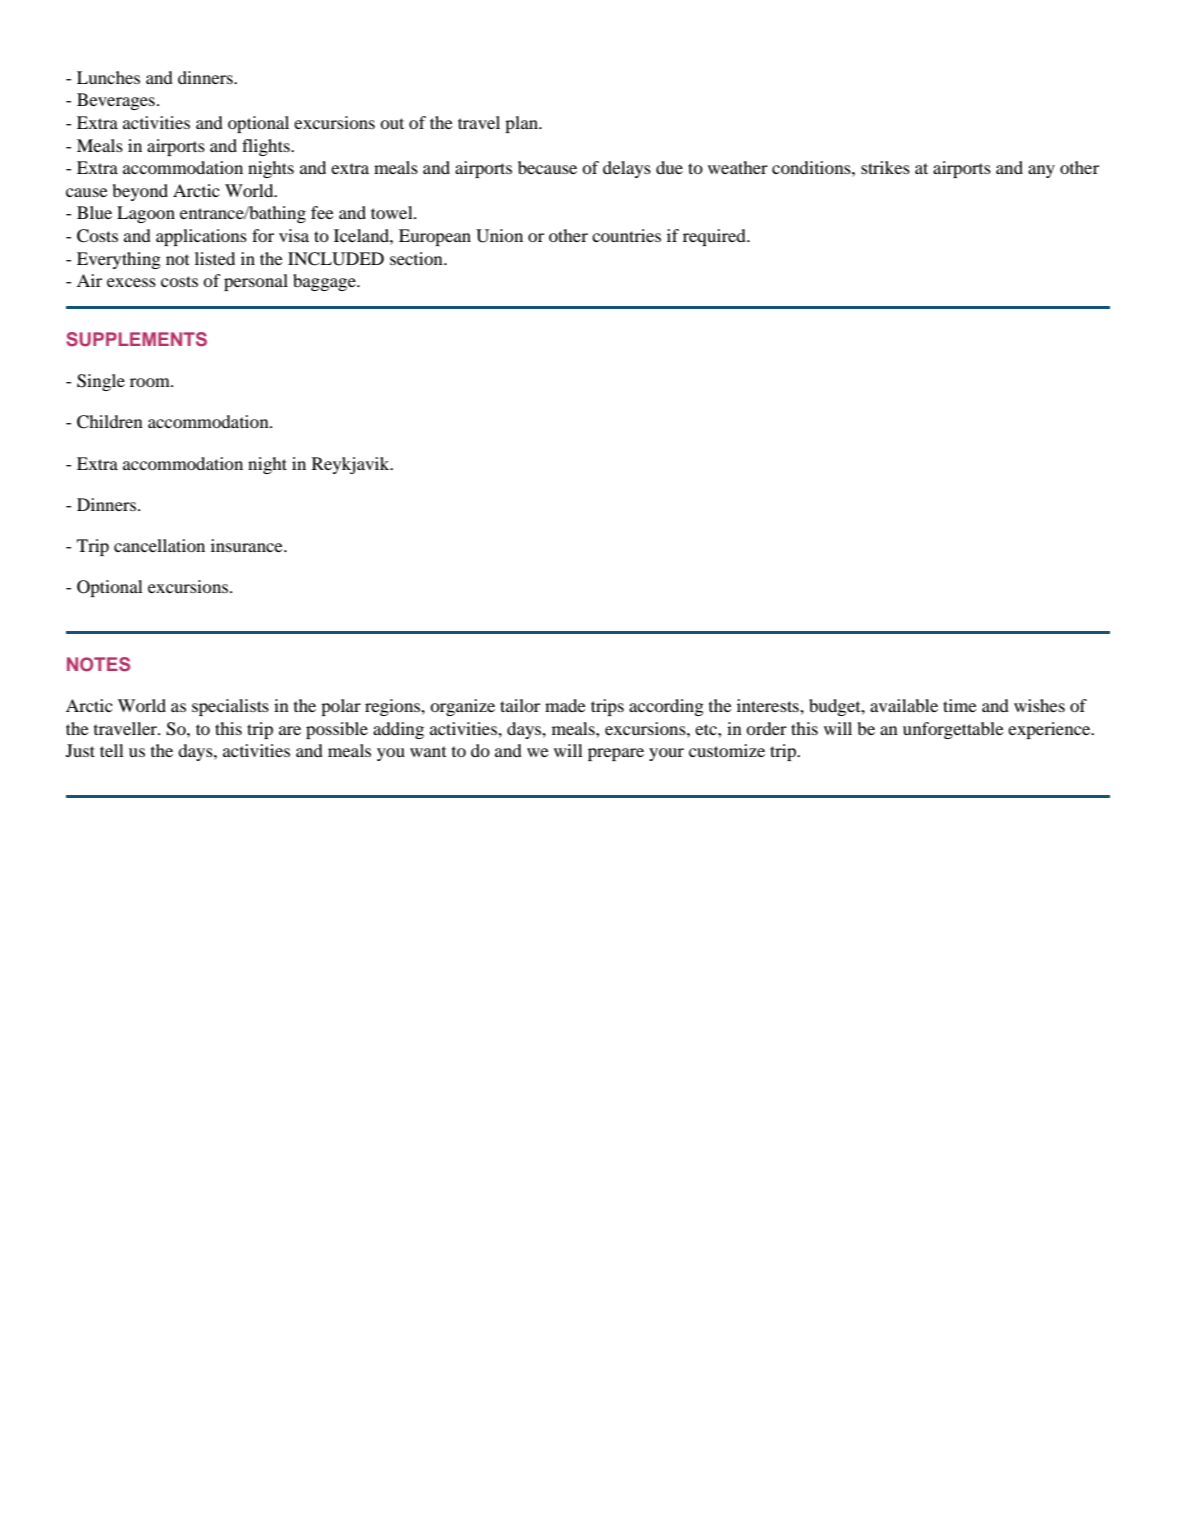 The height and width of the document is (1531, 1183). Describe the element at coordinates (715, 237) in the document. I see `required` at that location.
